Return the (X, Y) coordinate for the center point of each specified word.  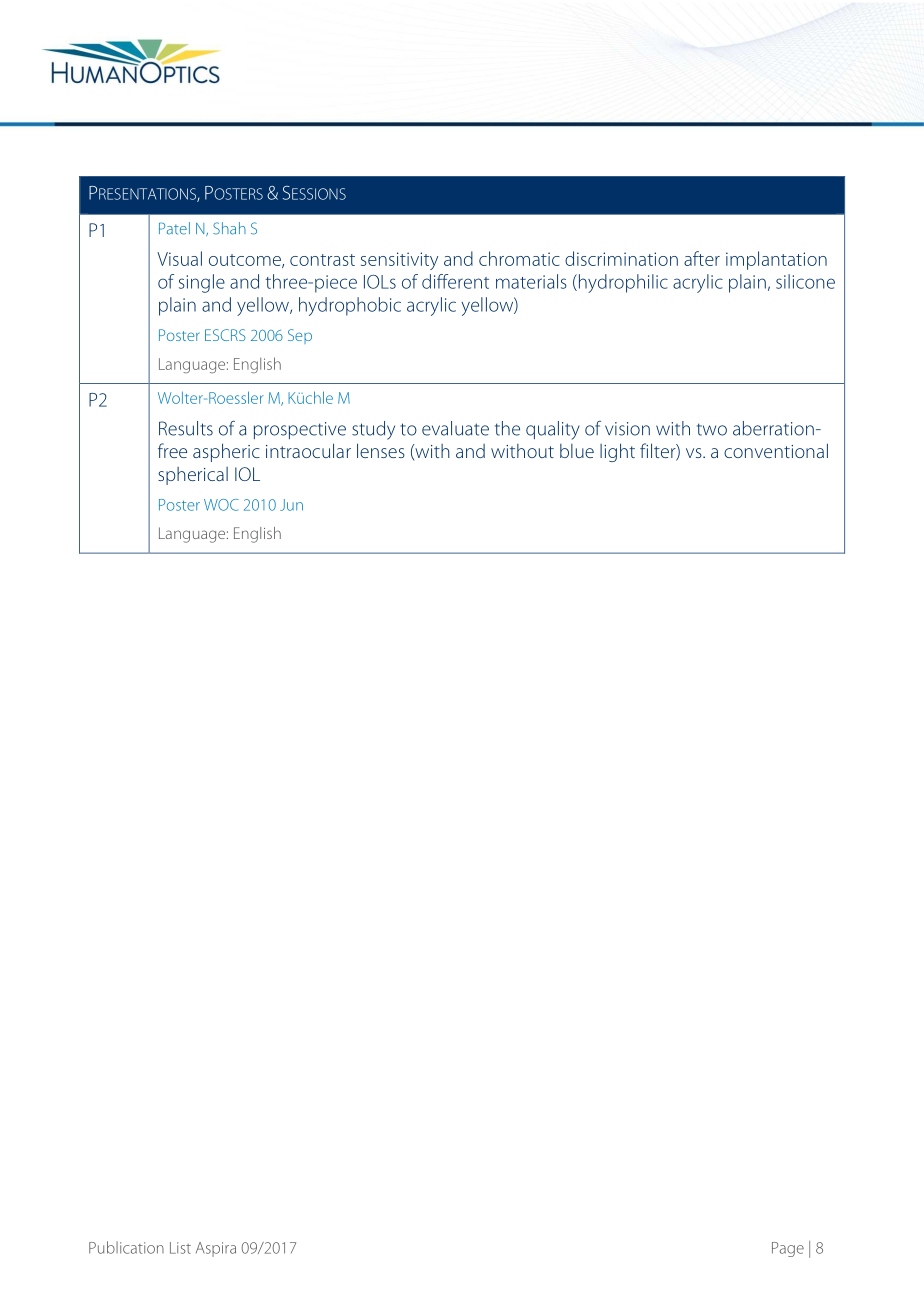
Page (788, 1249)
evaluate (455, 428)
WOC (221, 505)
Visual (179, 258)
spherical (193, 476)
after (702, 258)
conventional (776, 450)
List (180, 1248)
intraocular (308, 450)
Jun (291, 505)
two (712, 429)
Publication (126, 1247)
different (455, 281)
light (617, 452)
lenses (381, 450)
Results (186, 428)
